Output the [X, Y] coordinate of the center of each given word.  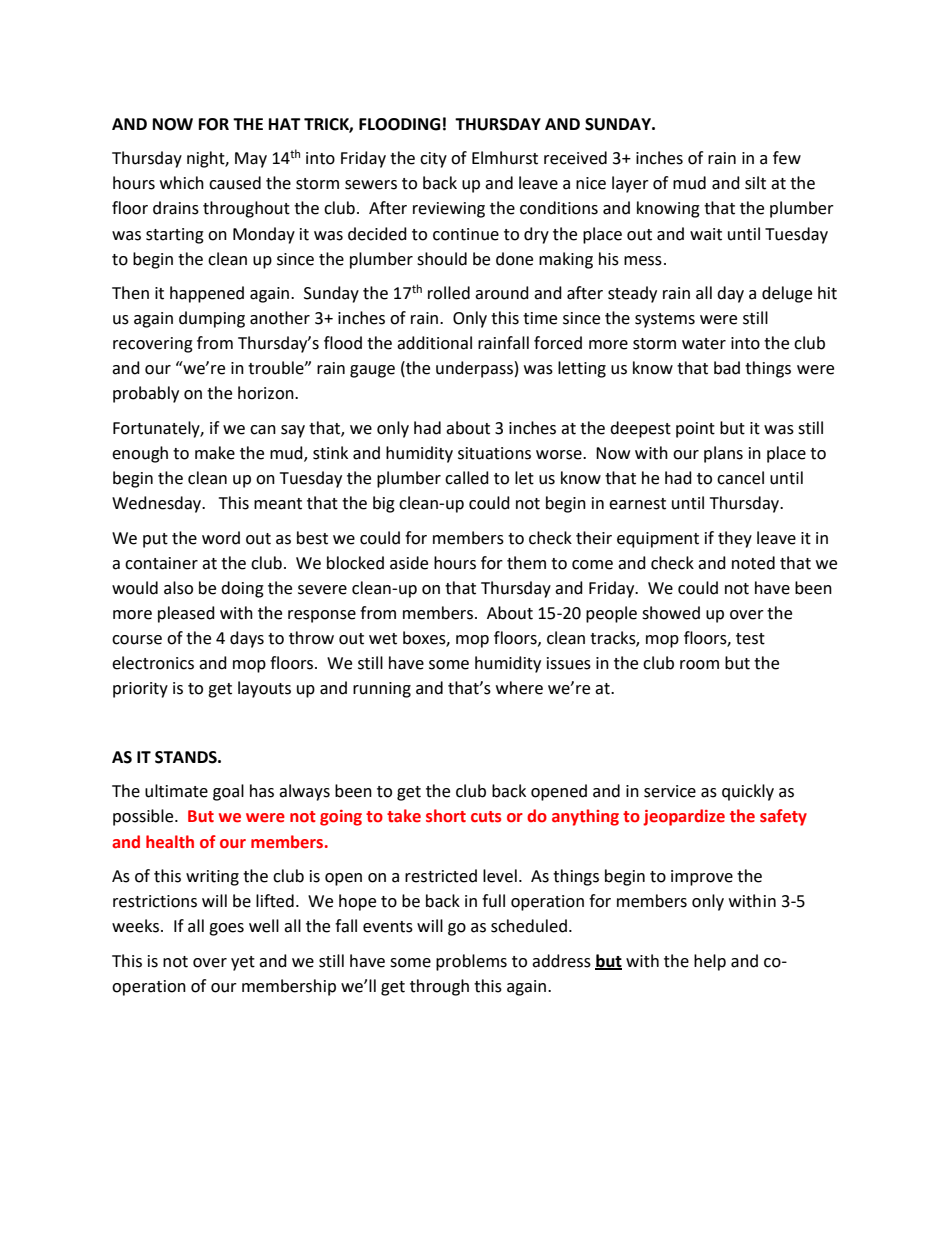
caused [235, 183]
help [710, 962]
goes [226, 929]
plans [723, 454]
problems [471, 962]
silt [755, 183]
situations [494, 453]
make [215, 453]
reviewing [449, 210]
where [519, 688]
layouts [264, 689]
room [699, 665]
